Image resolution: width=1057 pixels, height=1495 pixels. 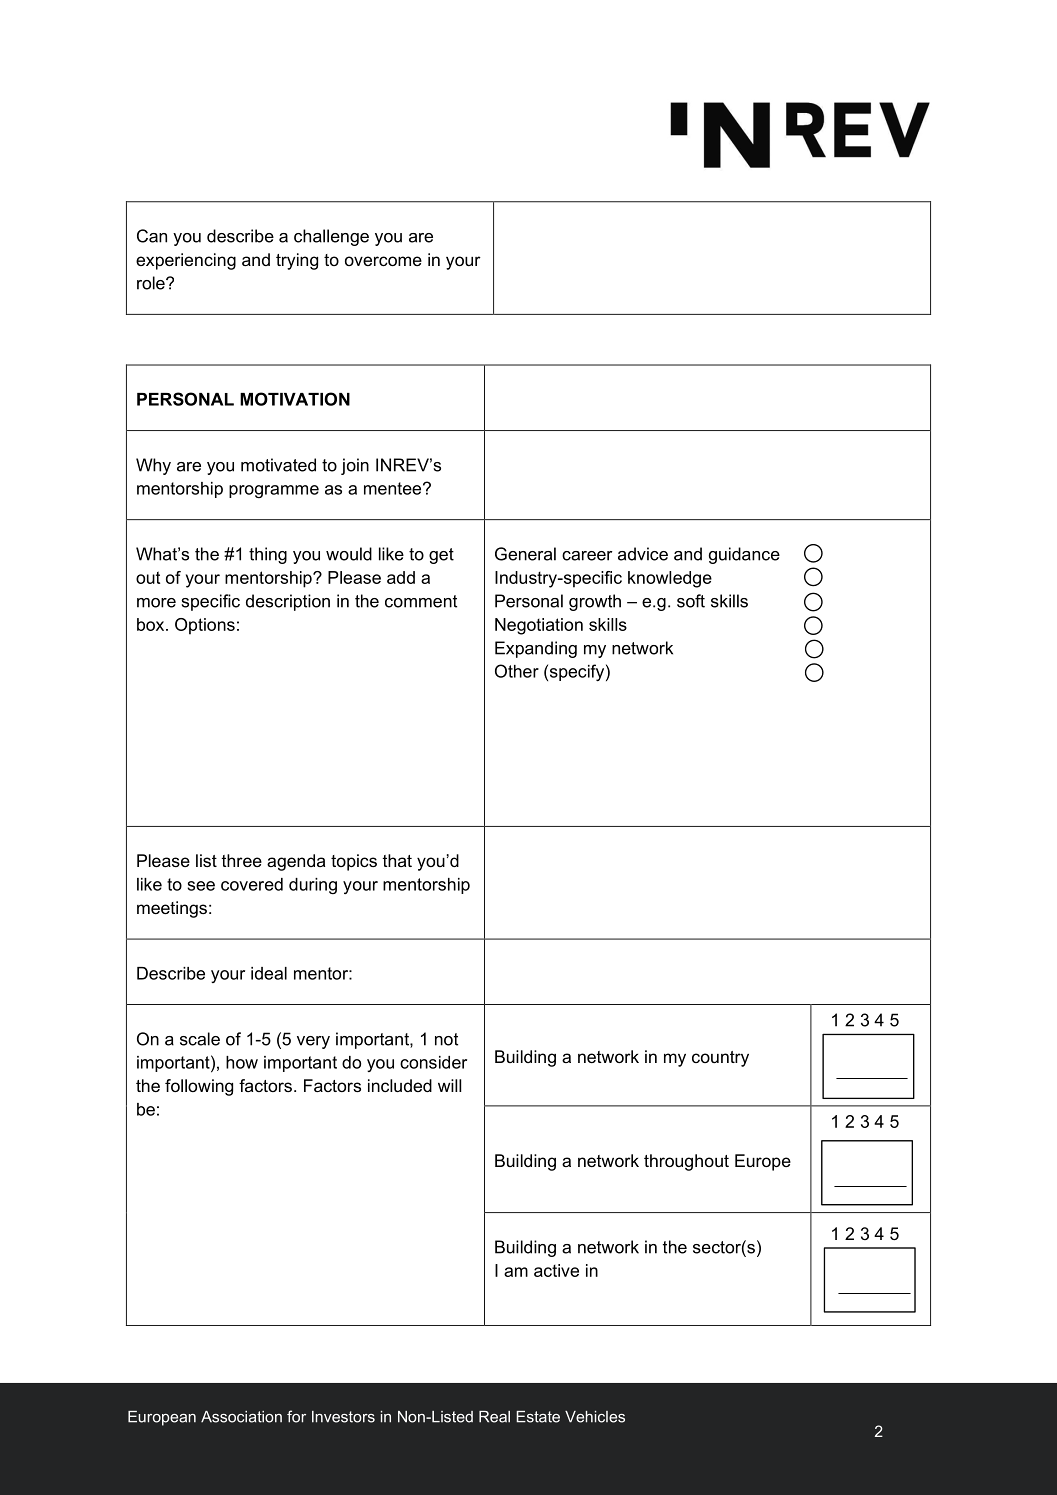 I want to click on scale, so click(x=200, y=1039).
